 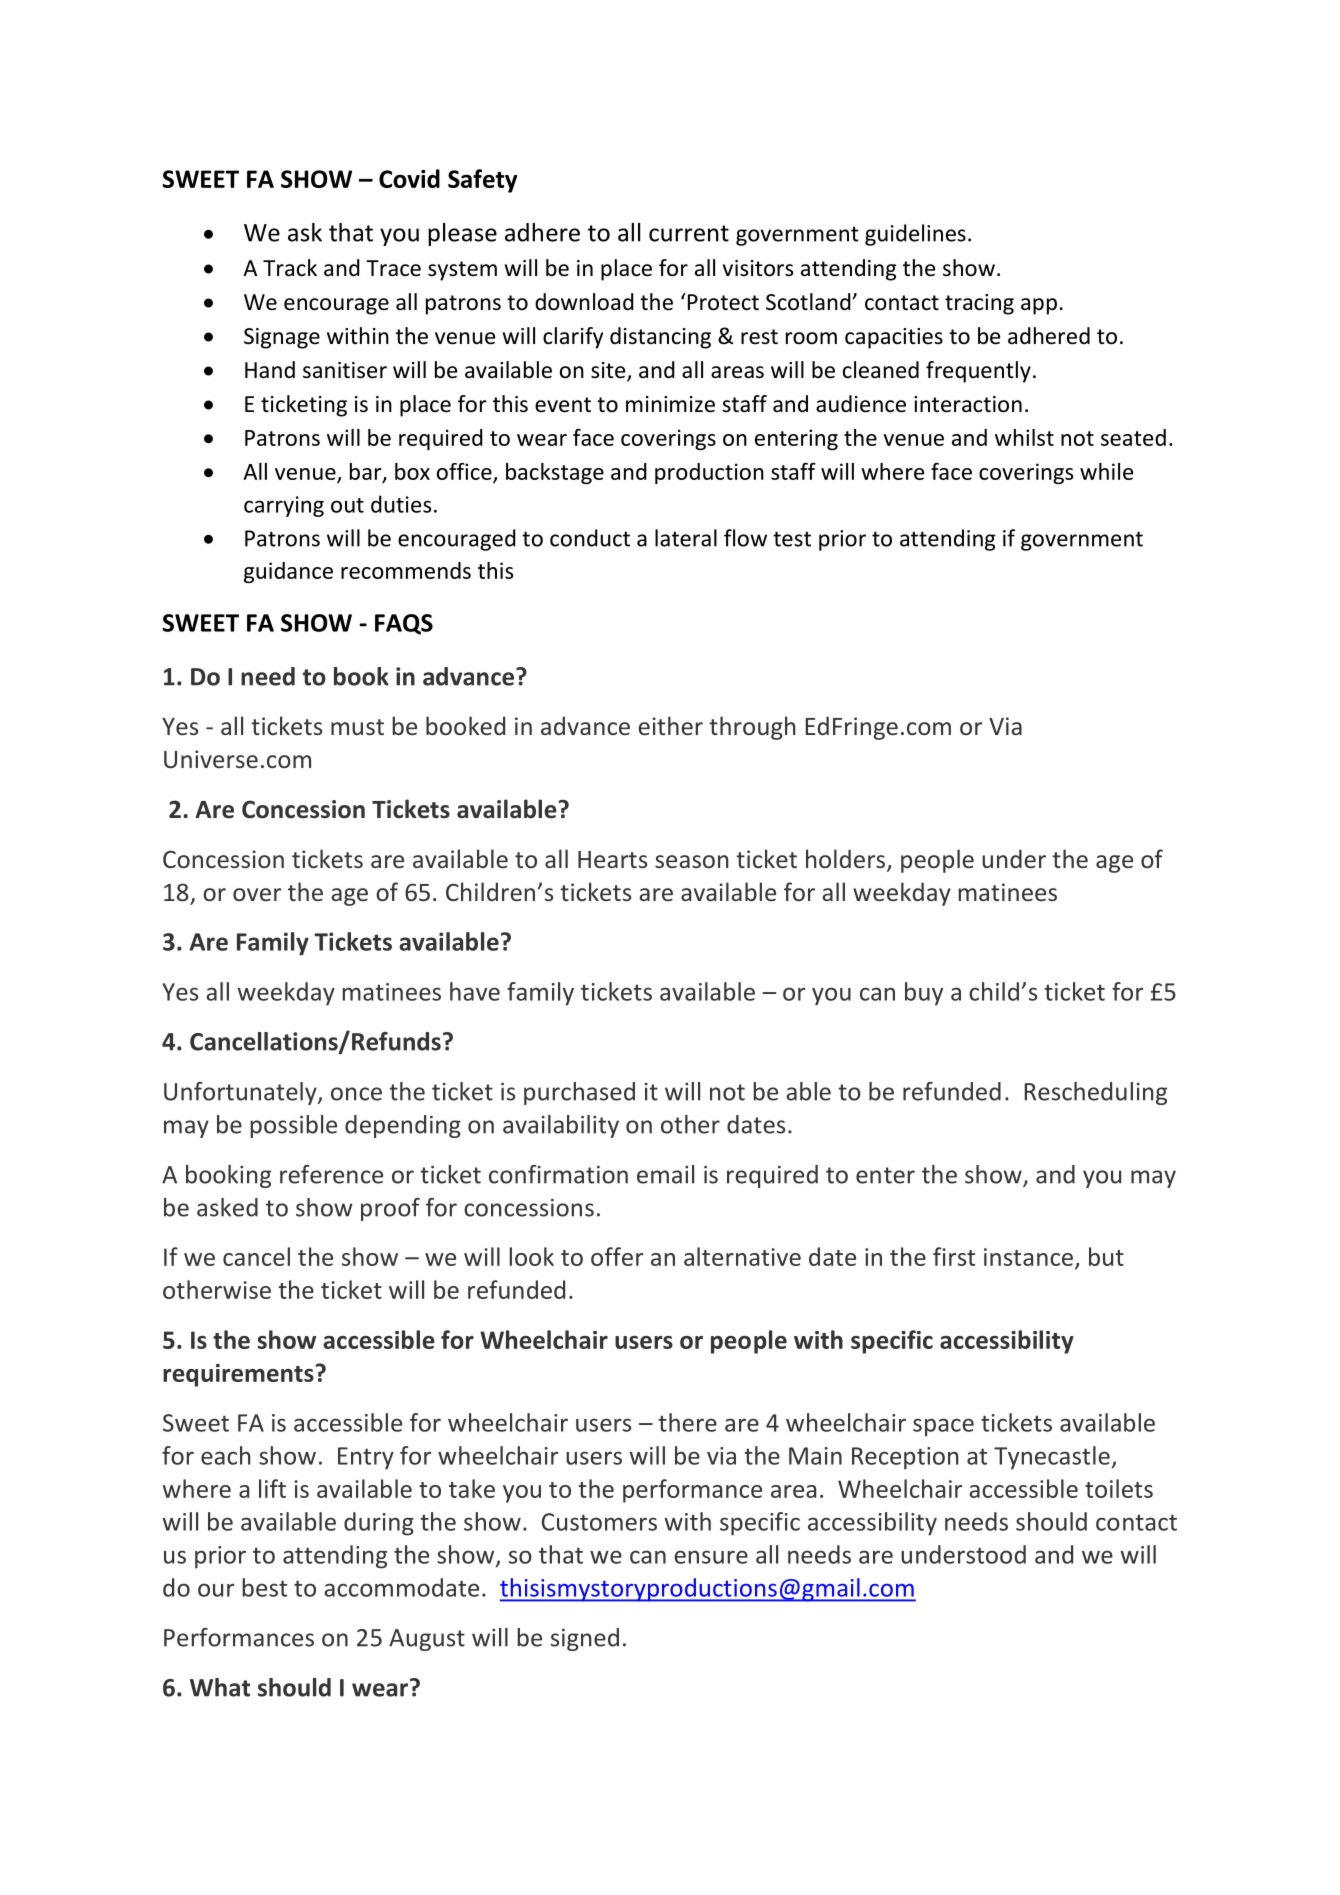 I want to click on signed, so click(x=585, y=1639).
